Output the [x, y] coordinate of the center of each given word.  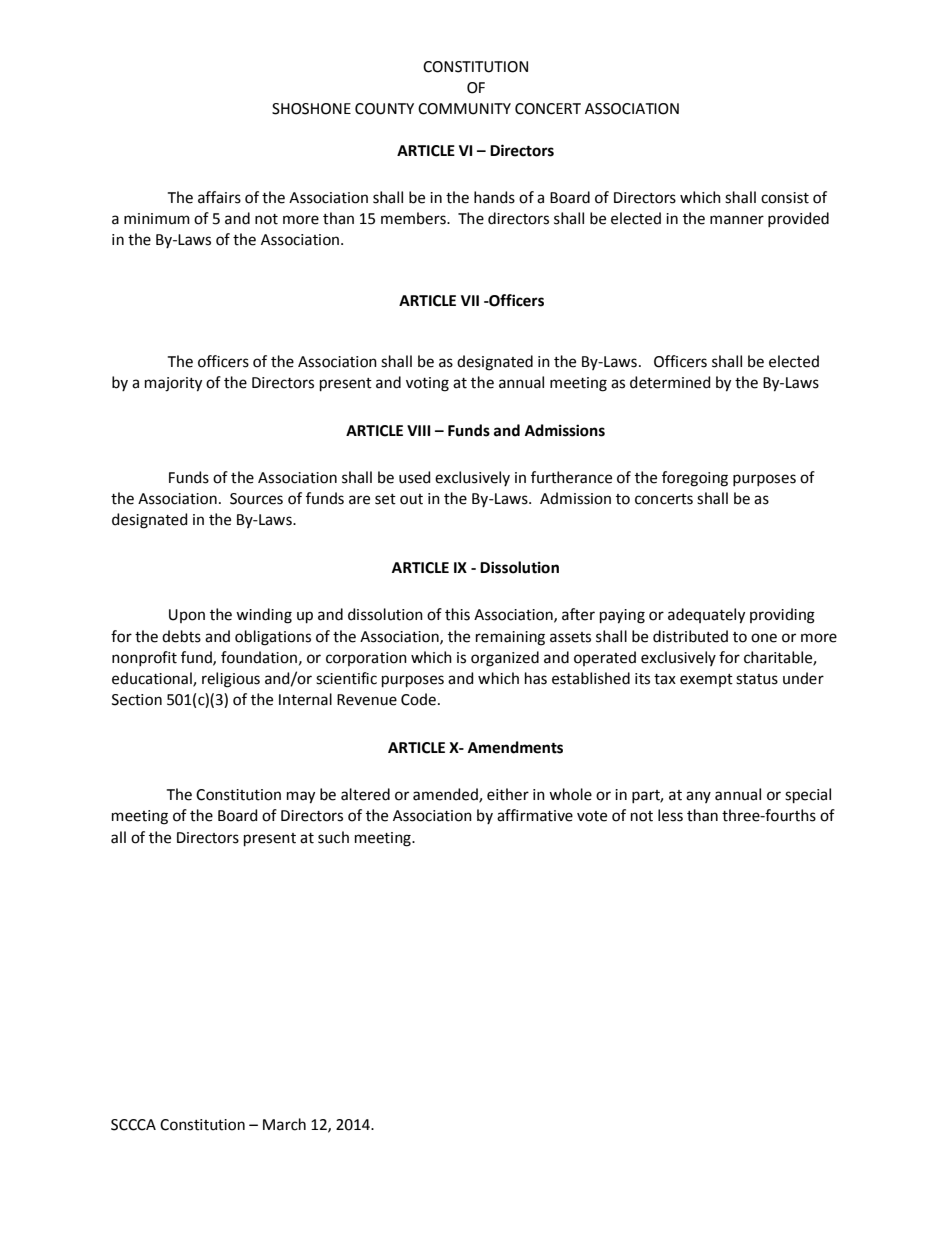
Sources [256, 499]
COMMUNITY [464, 109]
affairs [219, 197]
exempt [706, 680]
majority [173, 384]
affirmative [535, 815]
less [670, 815]
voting [427, 384]
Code [418, 699]
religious [231, 680]
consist [785, 198]
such [333, 837]
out [411, 499]
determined [670, 382]
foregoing [695, 479]
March [284, 1124]
